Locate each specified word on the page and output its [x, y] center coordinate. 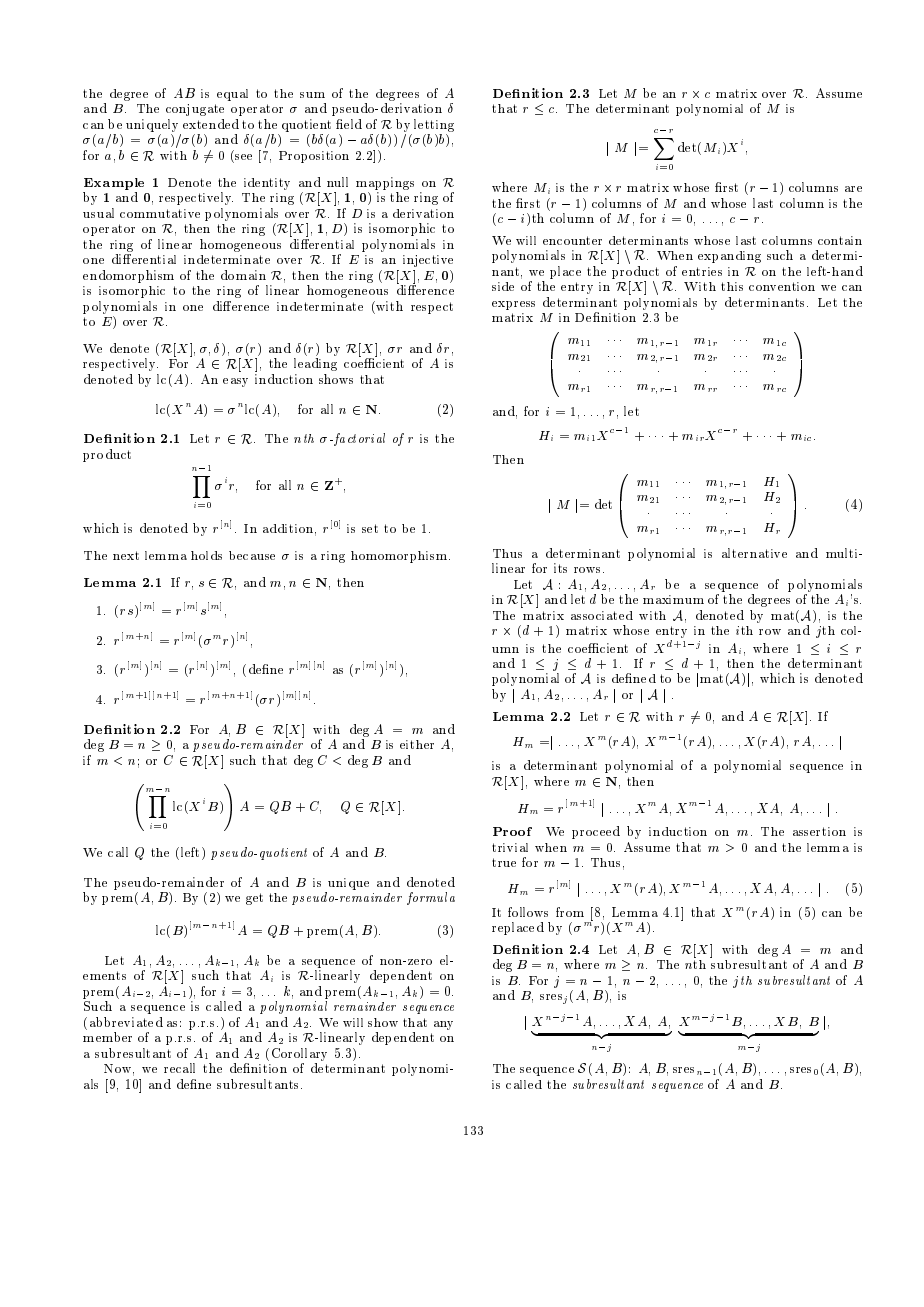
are [853, 189]
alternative [754, 553]
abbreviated [126, 1022]
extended [211, 124]
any [443, 1025]
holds [206, 555]
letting [434, 125]
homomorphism [400, 557]
